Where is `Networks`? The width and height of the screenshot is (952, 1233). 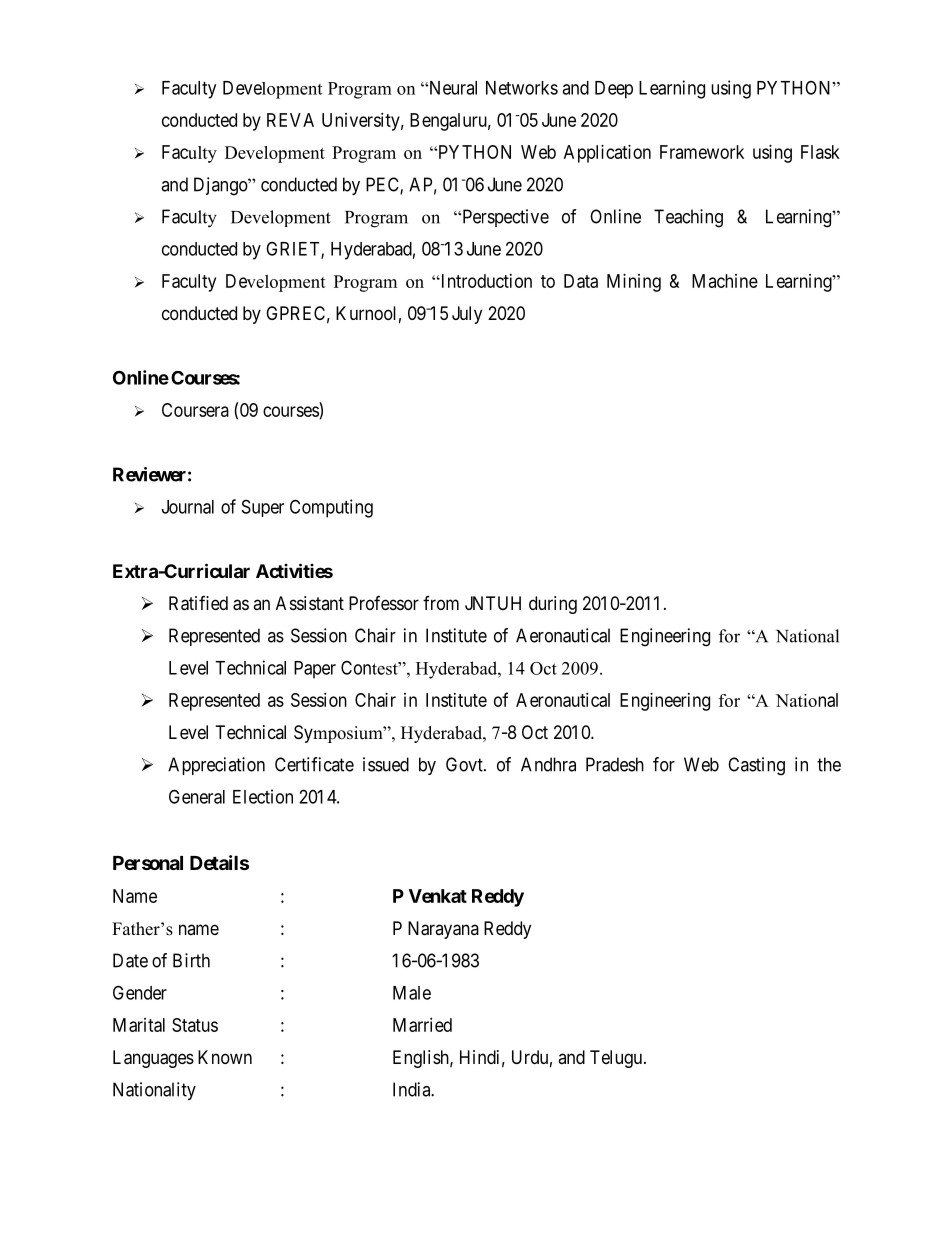 Networks is located at coordinates (522, 88).
